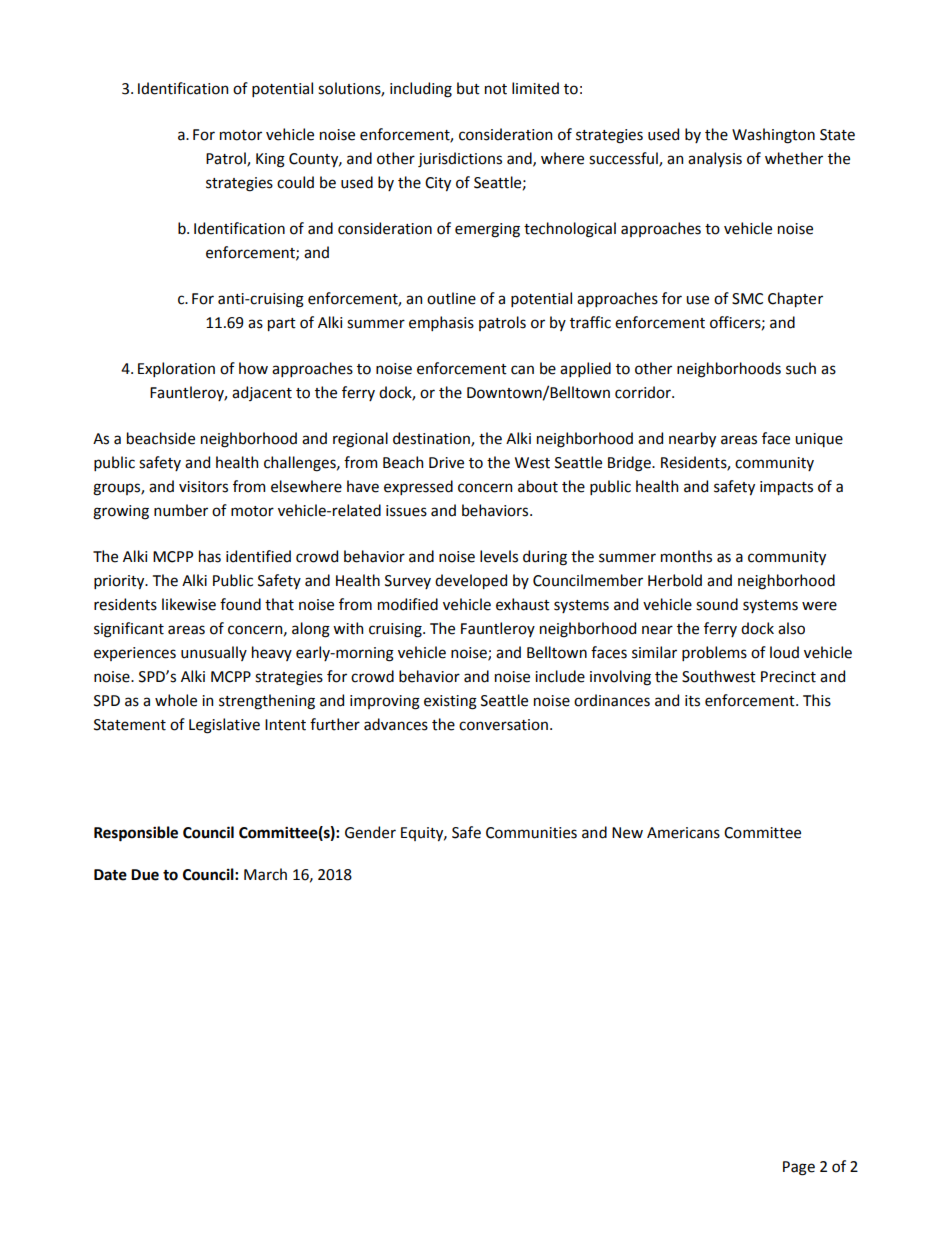  I want to click on King, so click(270, 160).
